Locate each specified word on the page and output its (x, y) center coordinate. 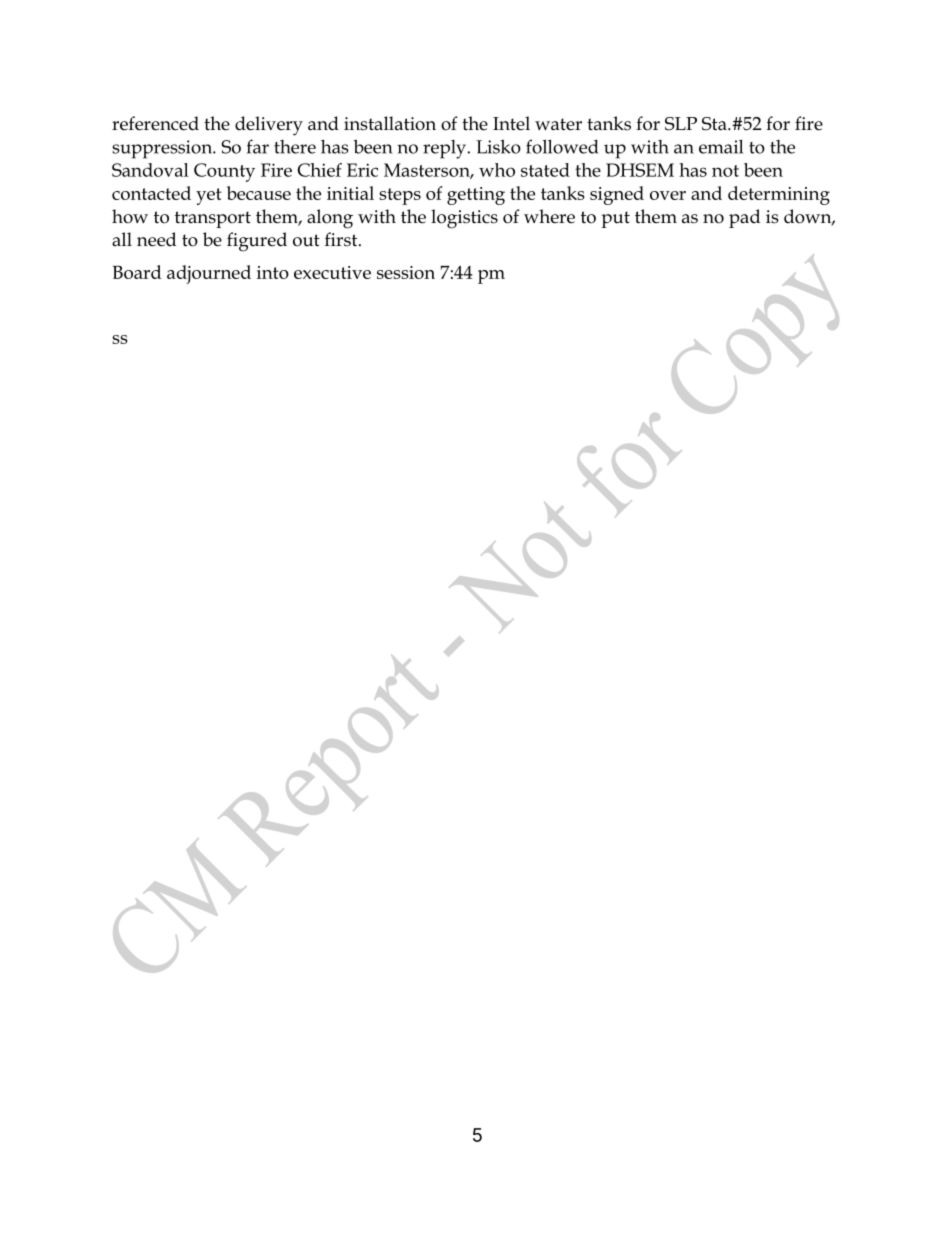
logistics (464, 219)
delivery (269, 126)
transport (213, 219)
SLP (681, 124)
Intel (511, 123)
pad (744, 218)
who (497, 170)
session (406, 272)
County (224, 172)
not (725, 171)
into (273, 272)
